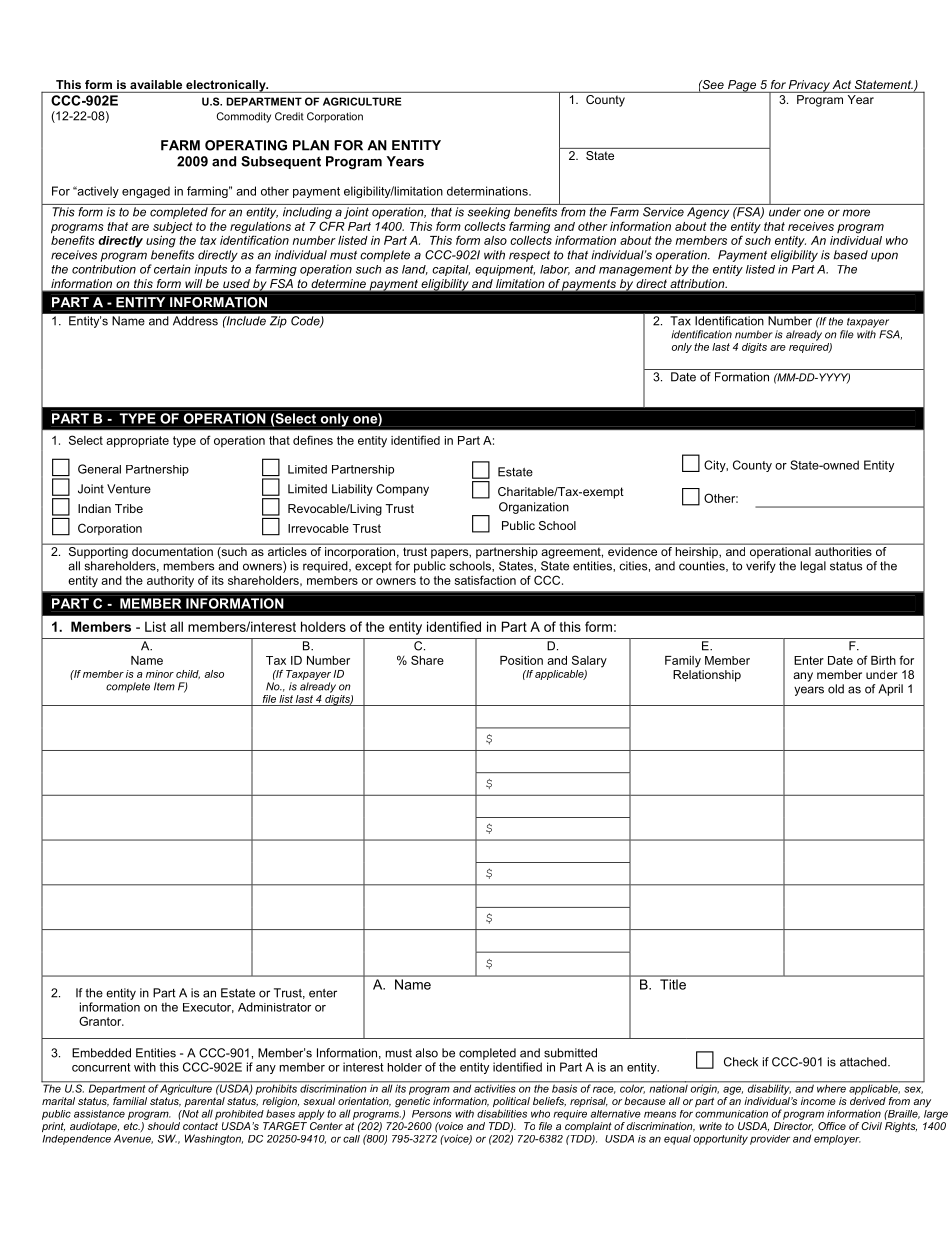  I want to click on legal, so click(813, 567).
